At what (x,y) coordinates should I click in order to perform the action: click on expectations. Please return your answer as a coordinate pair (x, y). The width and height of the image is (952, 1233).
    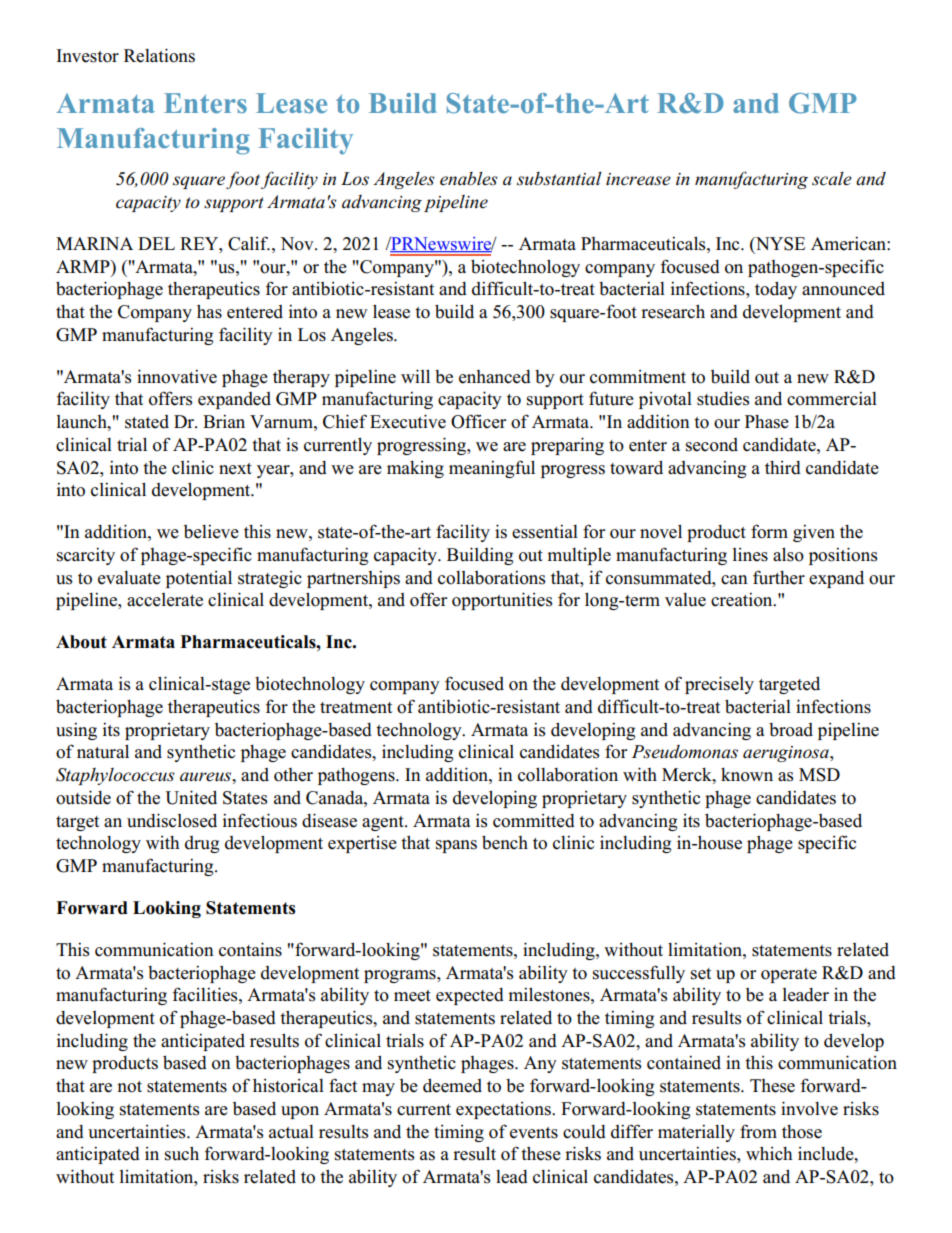
    Looking at the image, I should click on (504, 1110).
